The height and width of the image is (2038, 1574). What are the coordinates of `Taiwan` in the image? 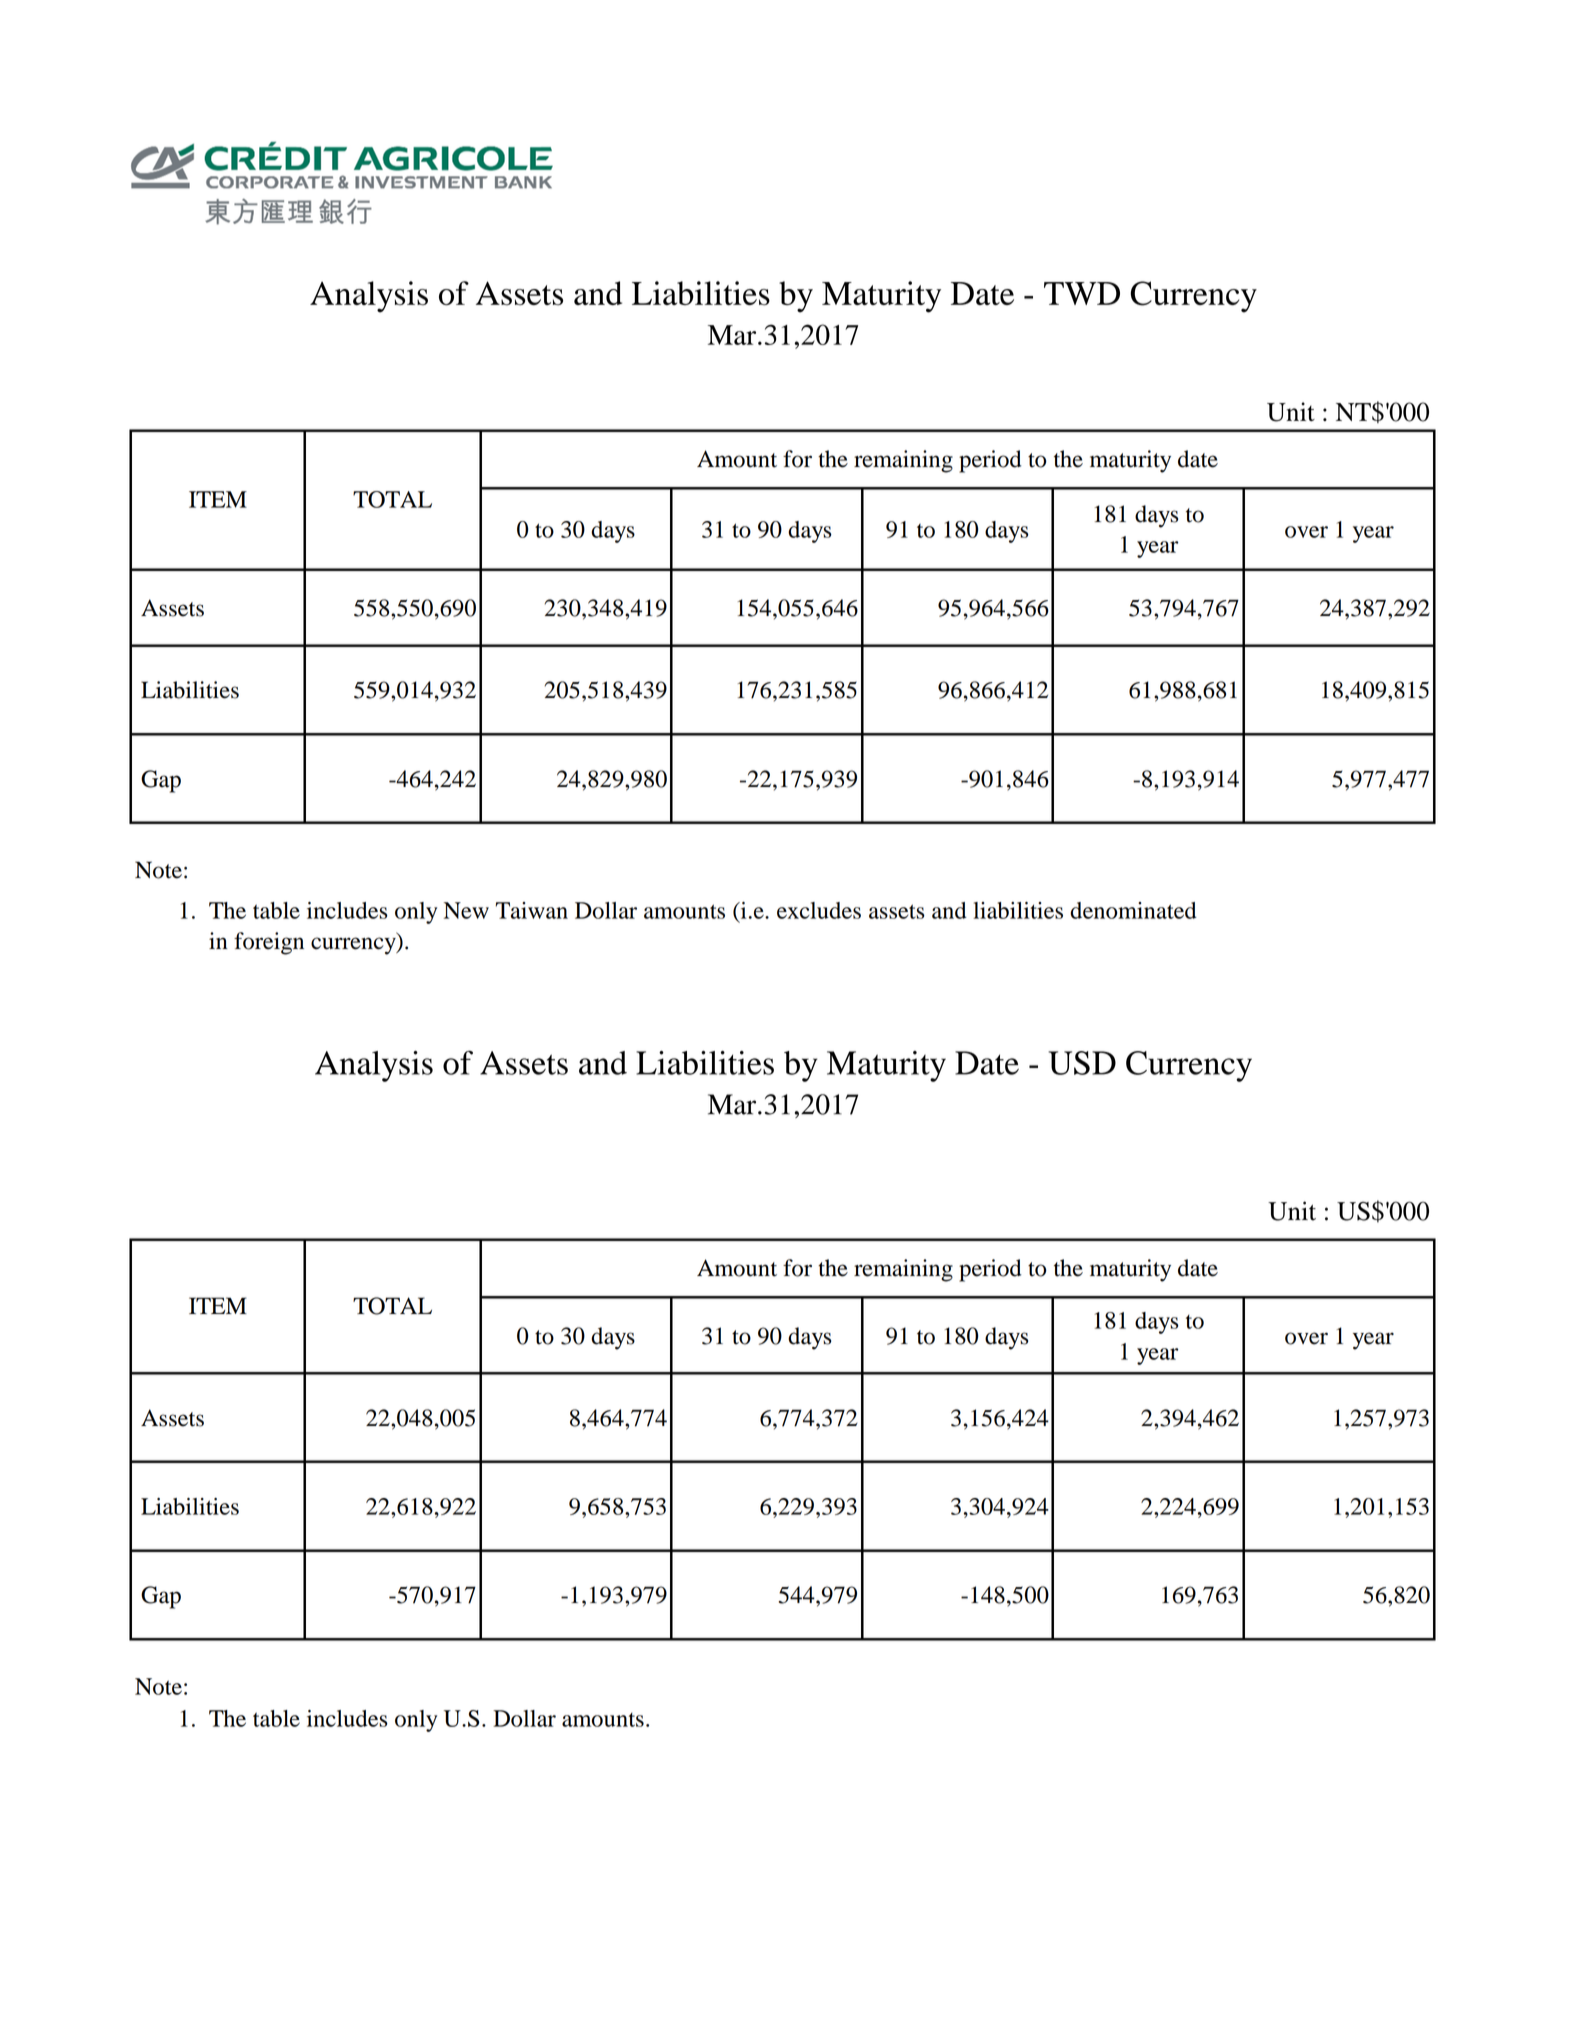 It's located at (531, 910).
